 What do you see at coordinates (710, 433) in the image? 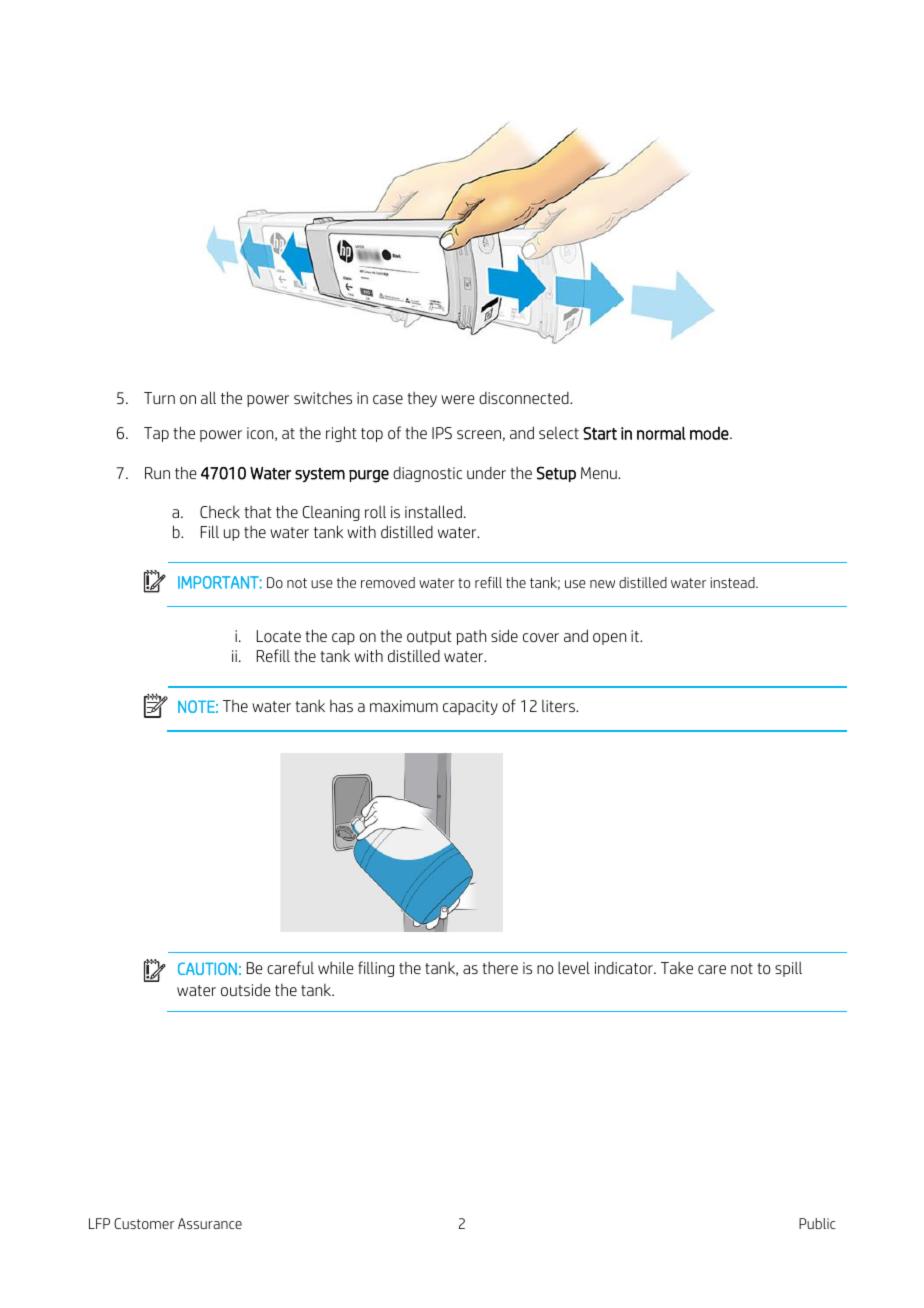
I see `mode` at bounding box center [710, 433].
